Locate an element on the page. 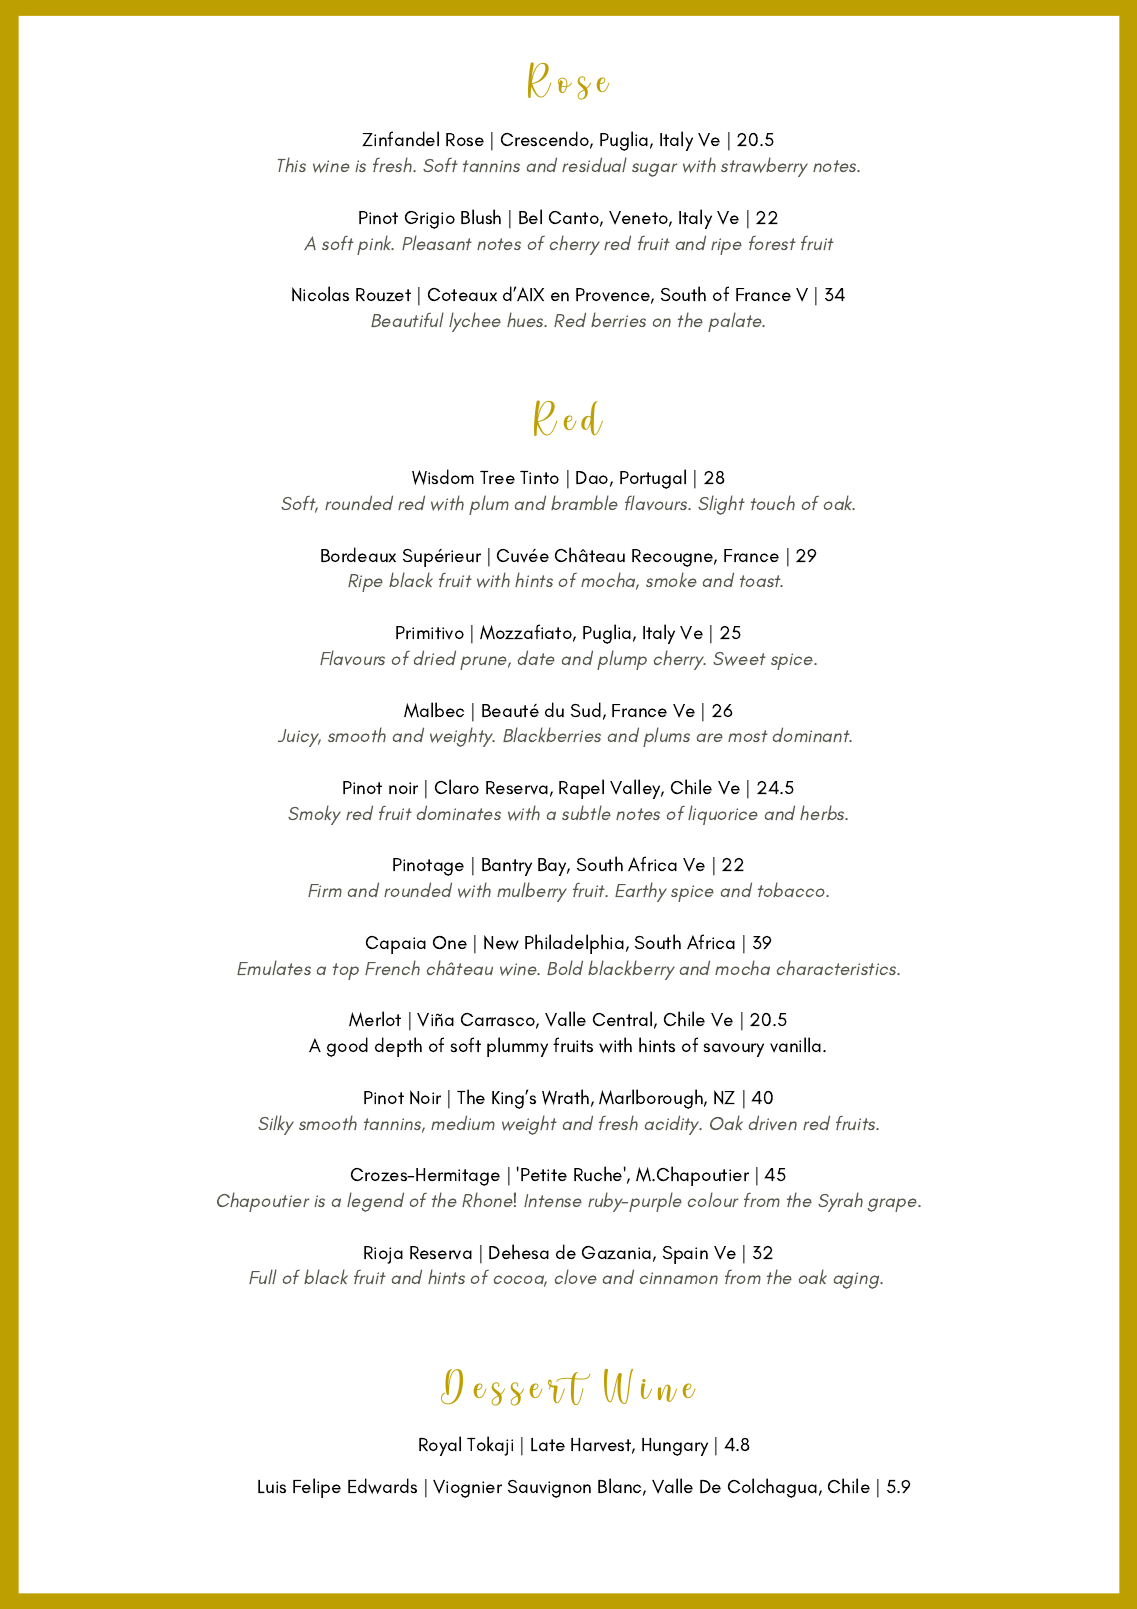  touch is located at coordinates (773, 502).
